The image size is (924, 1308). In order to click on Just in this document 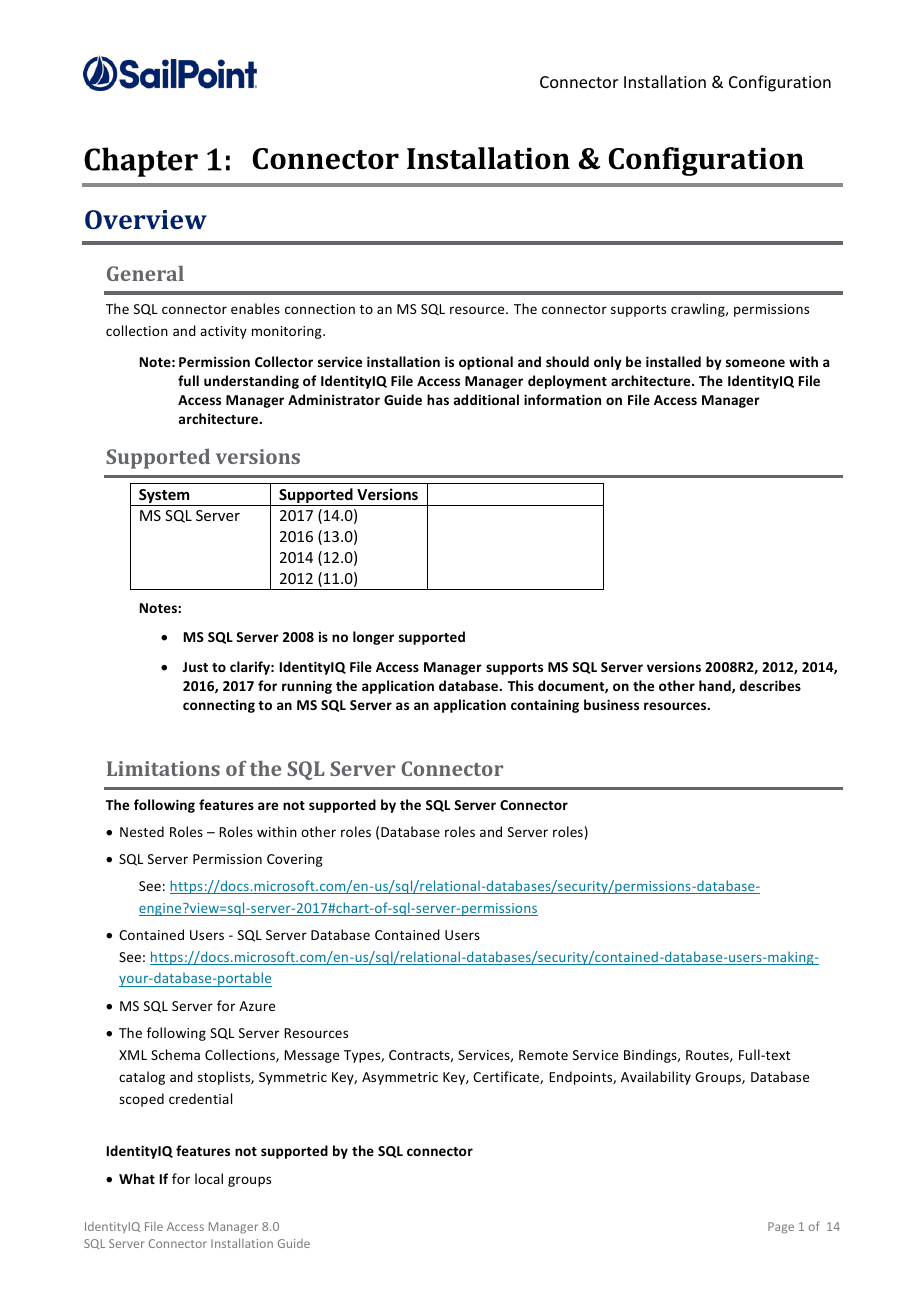, I will do `click(195, 667)`.
